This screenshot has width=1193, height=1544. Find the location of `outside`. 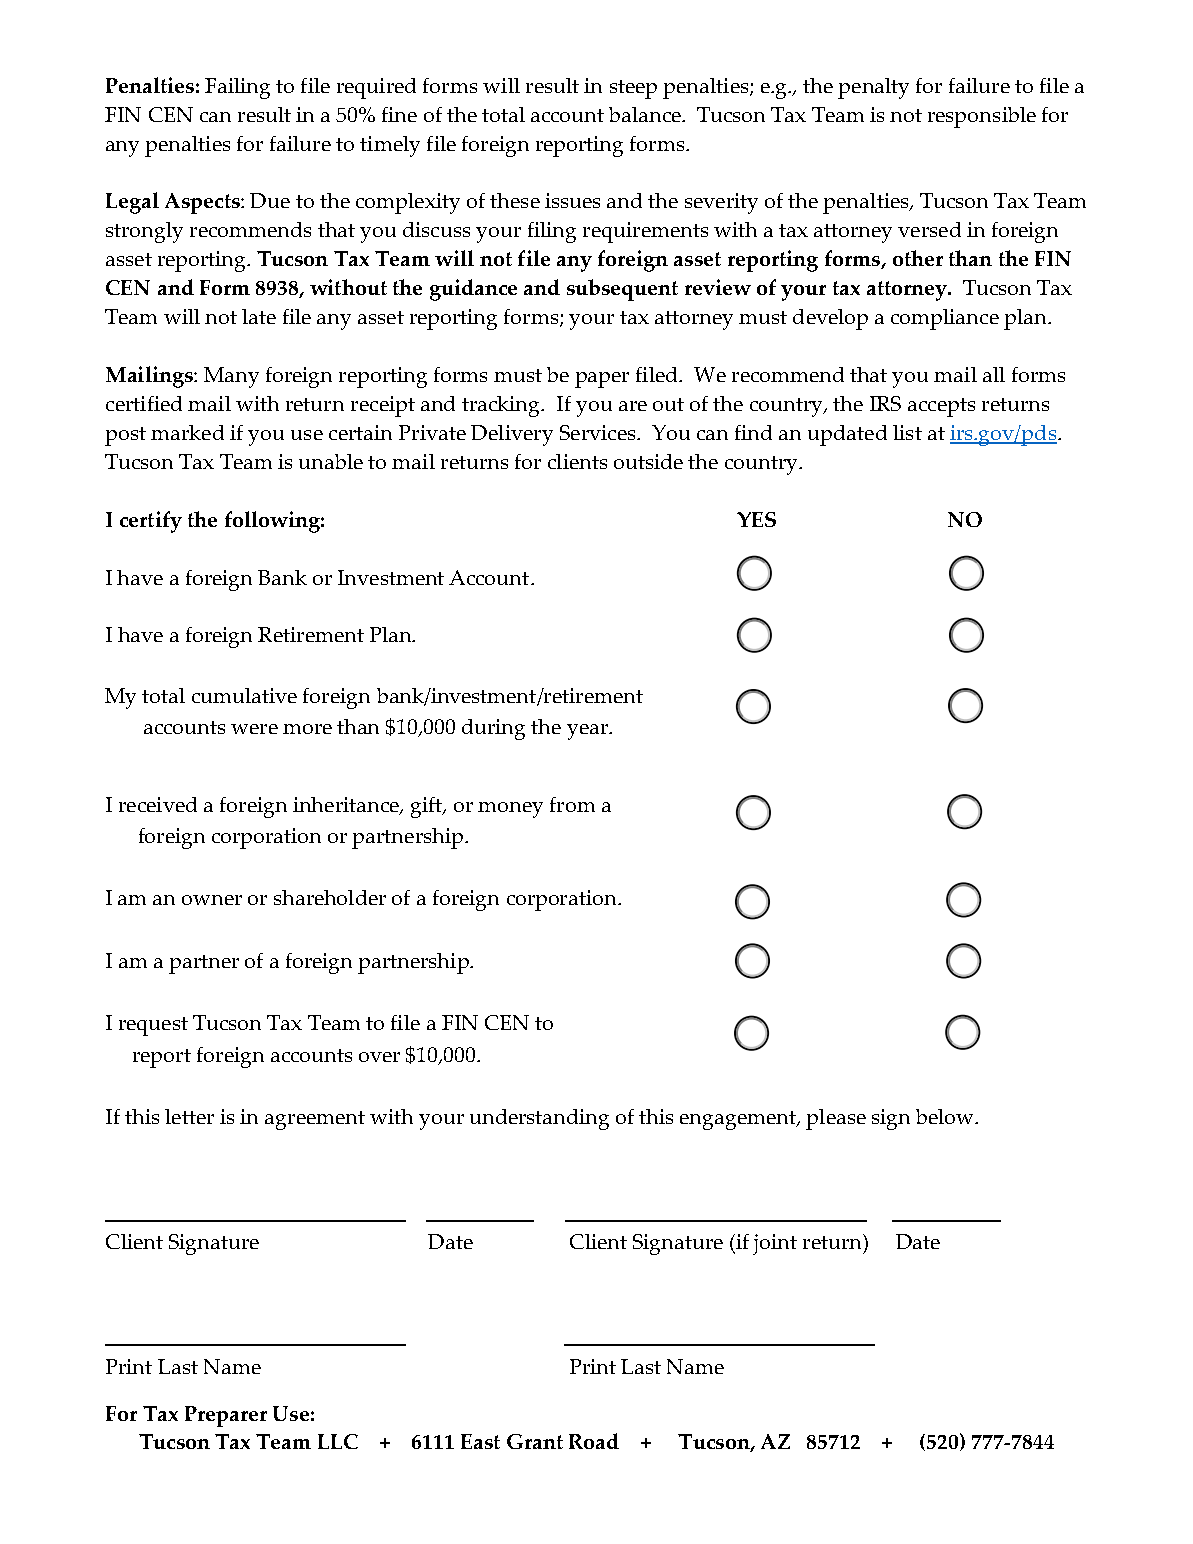

outside is located at coordinates (648, 461).
